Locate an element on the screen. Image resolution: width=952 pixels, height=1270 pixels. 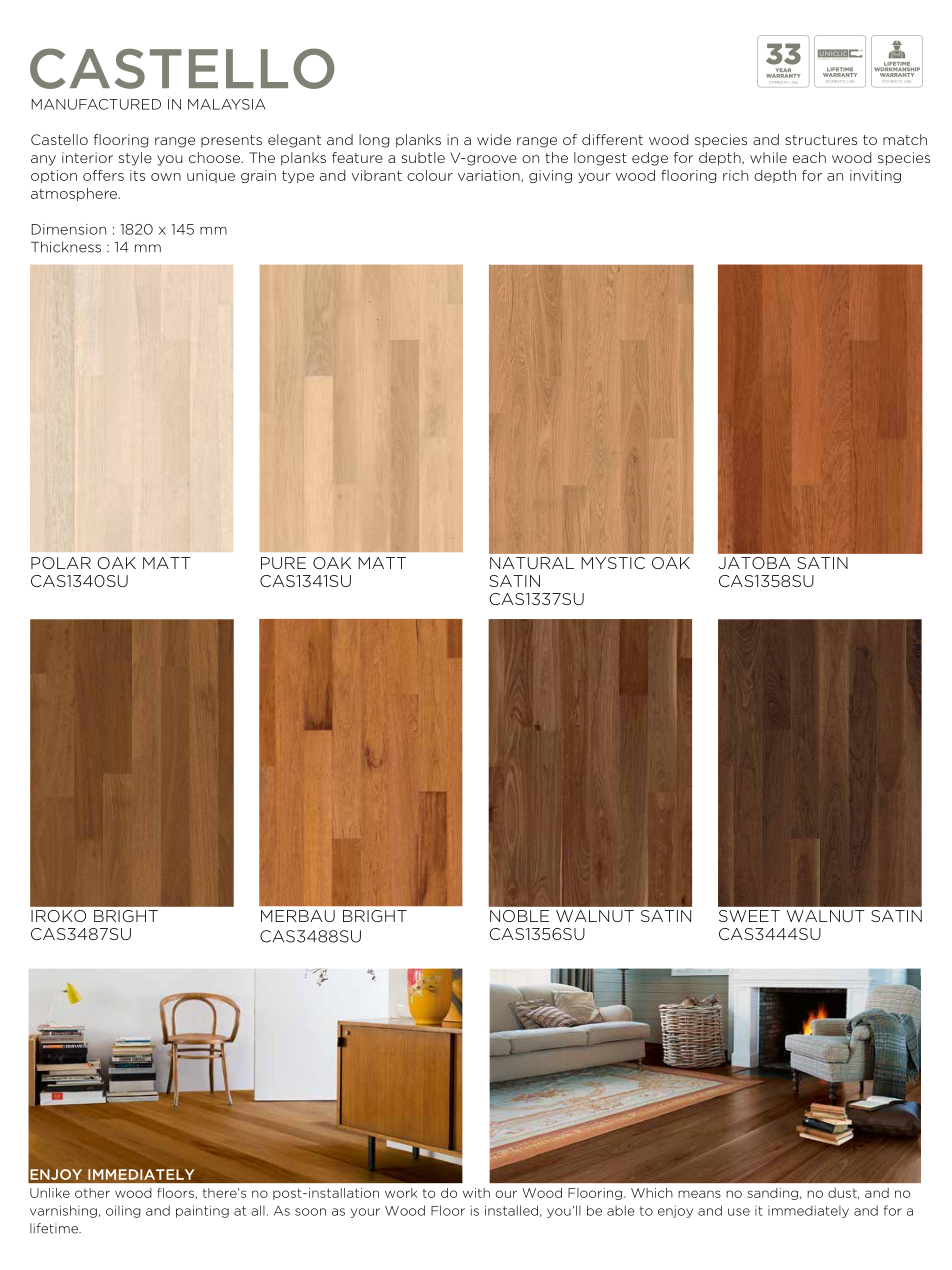
means is located at coordinates (699, 1194).
